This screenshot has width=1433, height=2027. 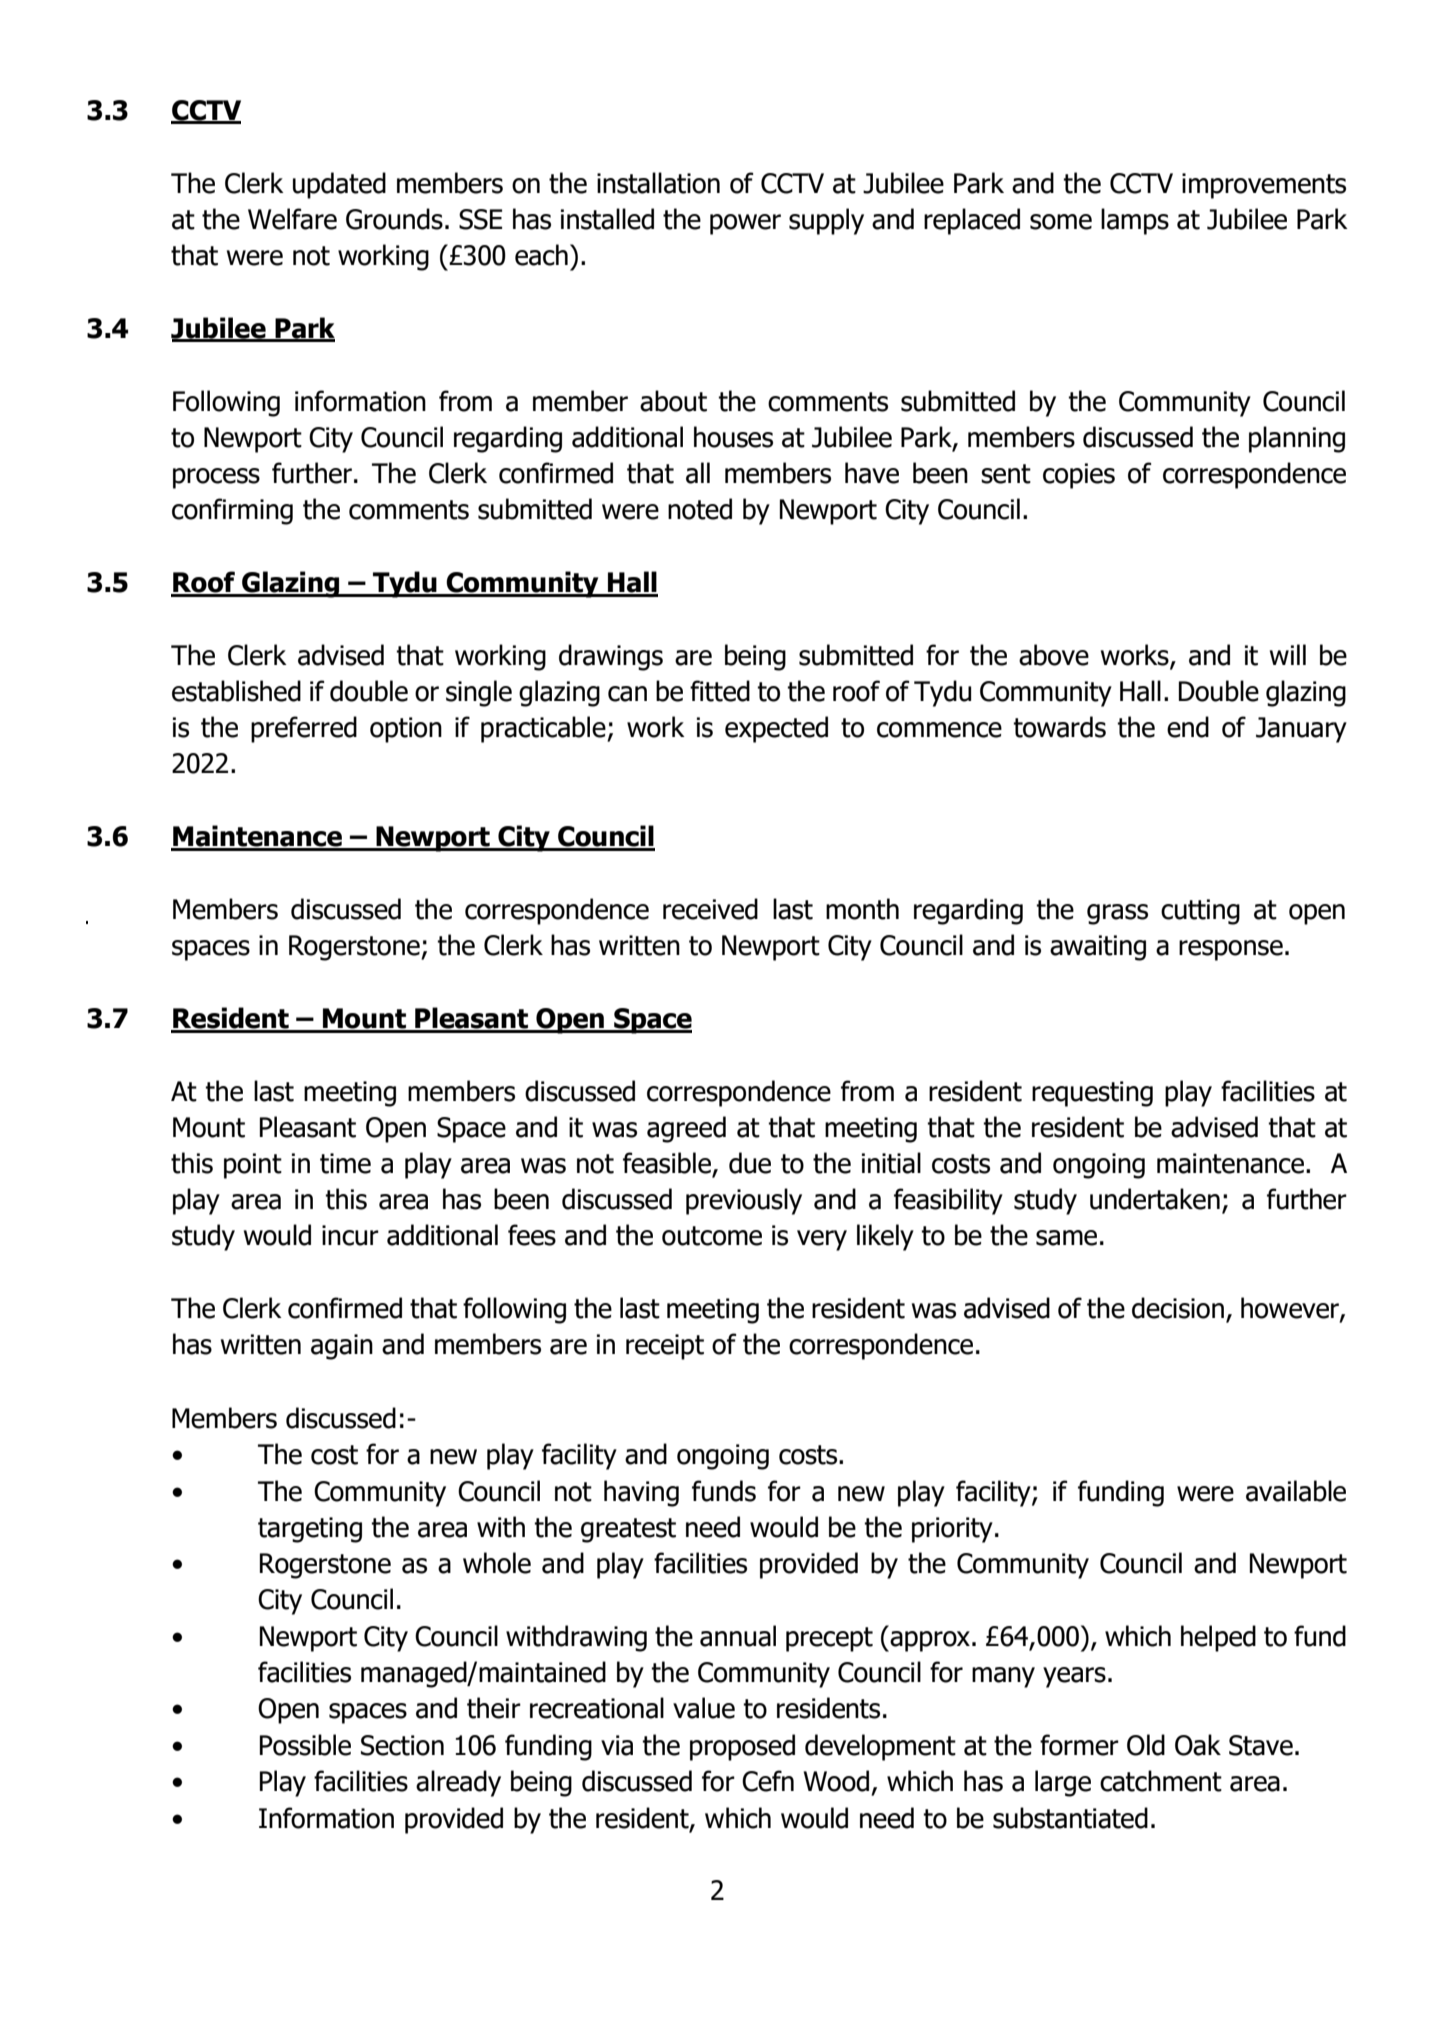 I want to click on proposed, so click(x=742, y=1747).
